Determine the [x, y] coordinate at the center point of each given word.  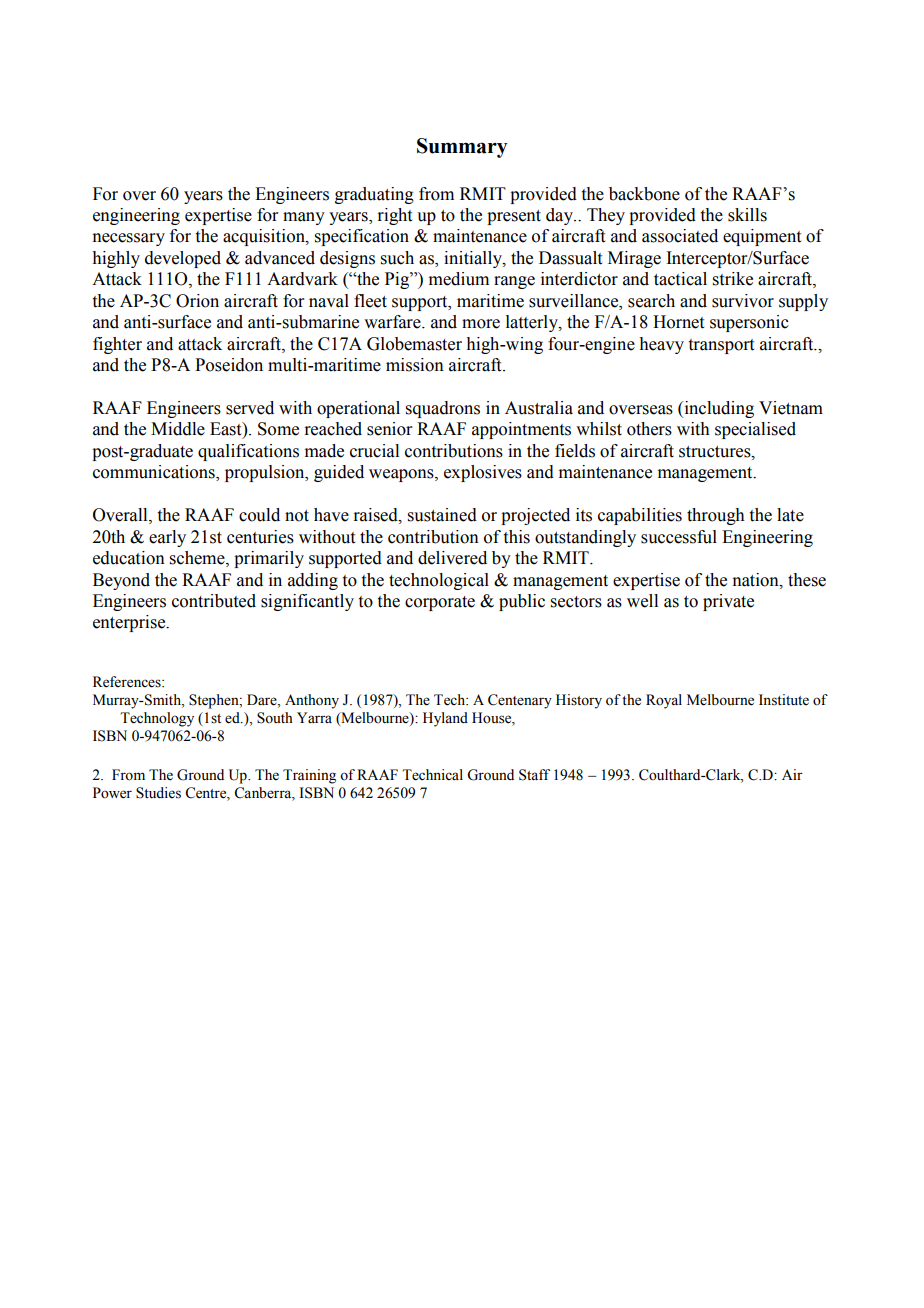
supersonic [749, 323]
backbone [644, 194]
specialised [755, 430]
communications [155, 473]
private [728, 602]
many [304, 218]
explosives [483, 473]
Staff [534, 775]
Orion [197, 301]
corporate [440, 603]
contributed [214, 601]
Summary [462, 148]
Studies [158, 793]
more [481, 324]
